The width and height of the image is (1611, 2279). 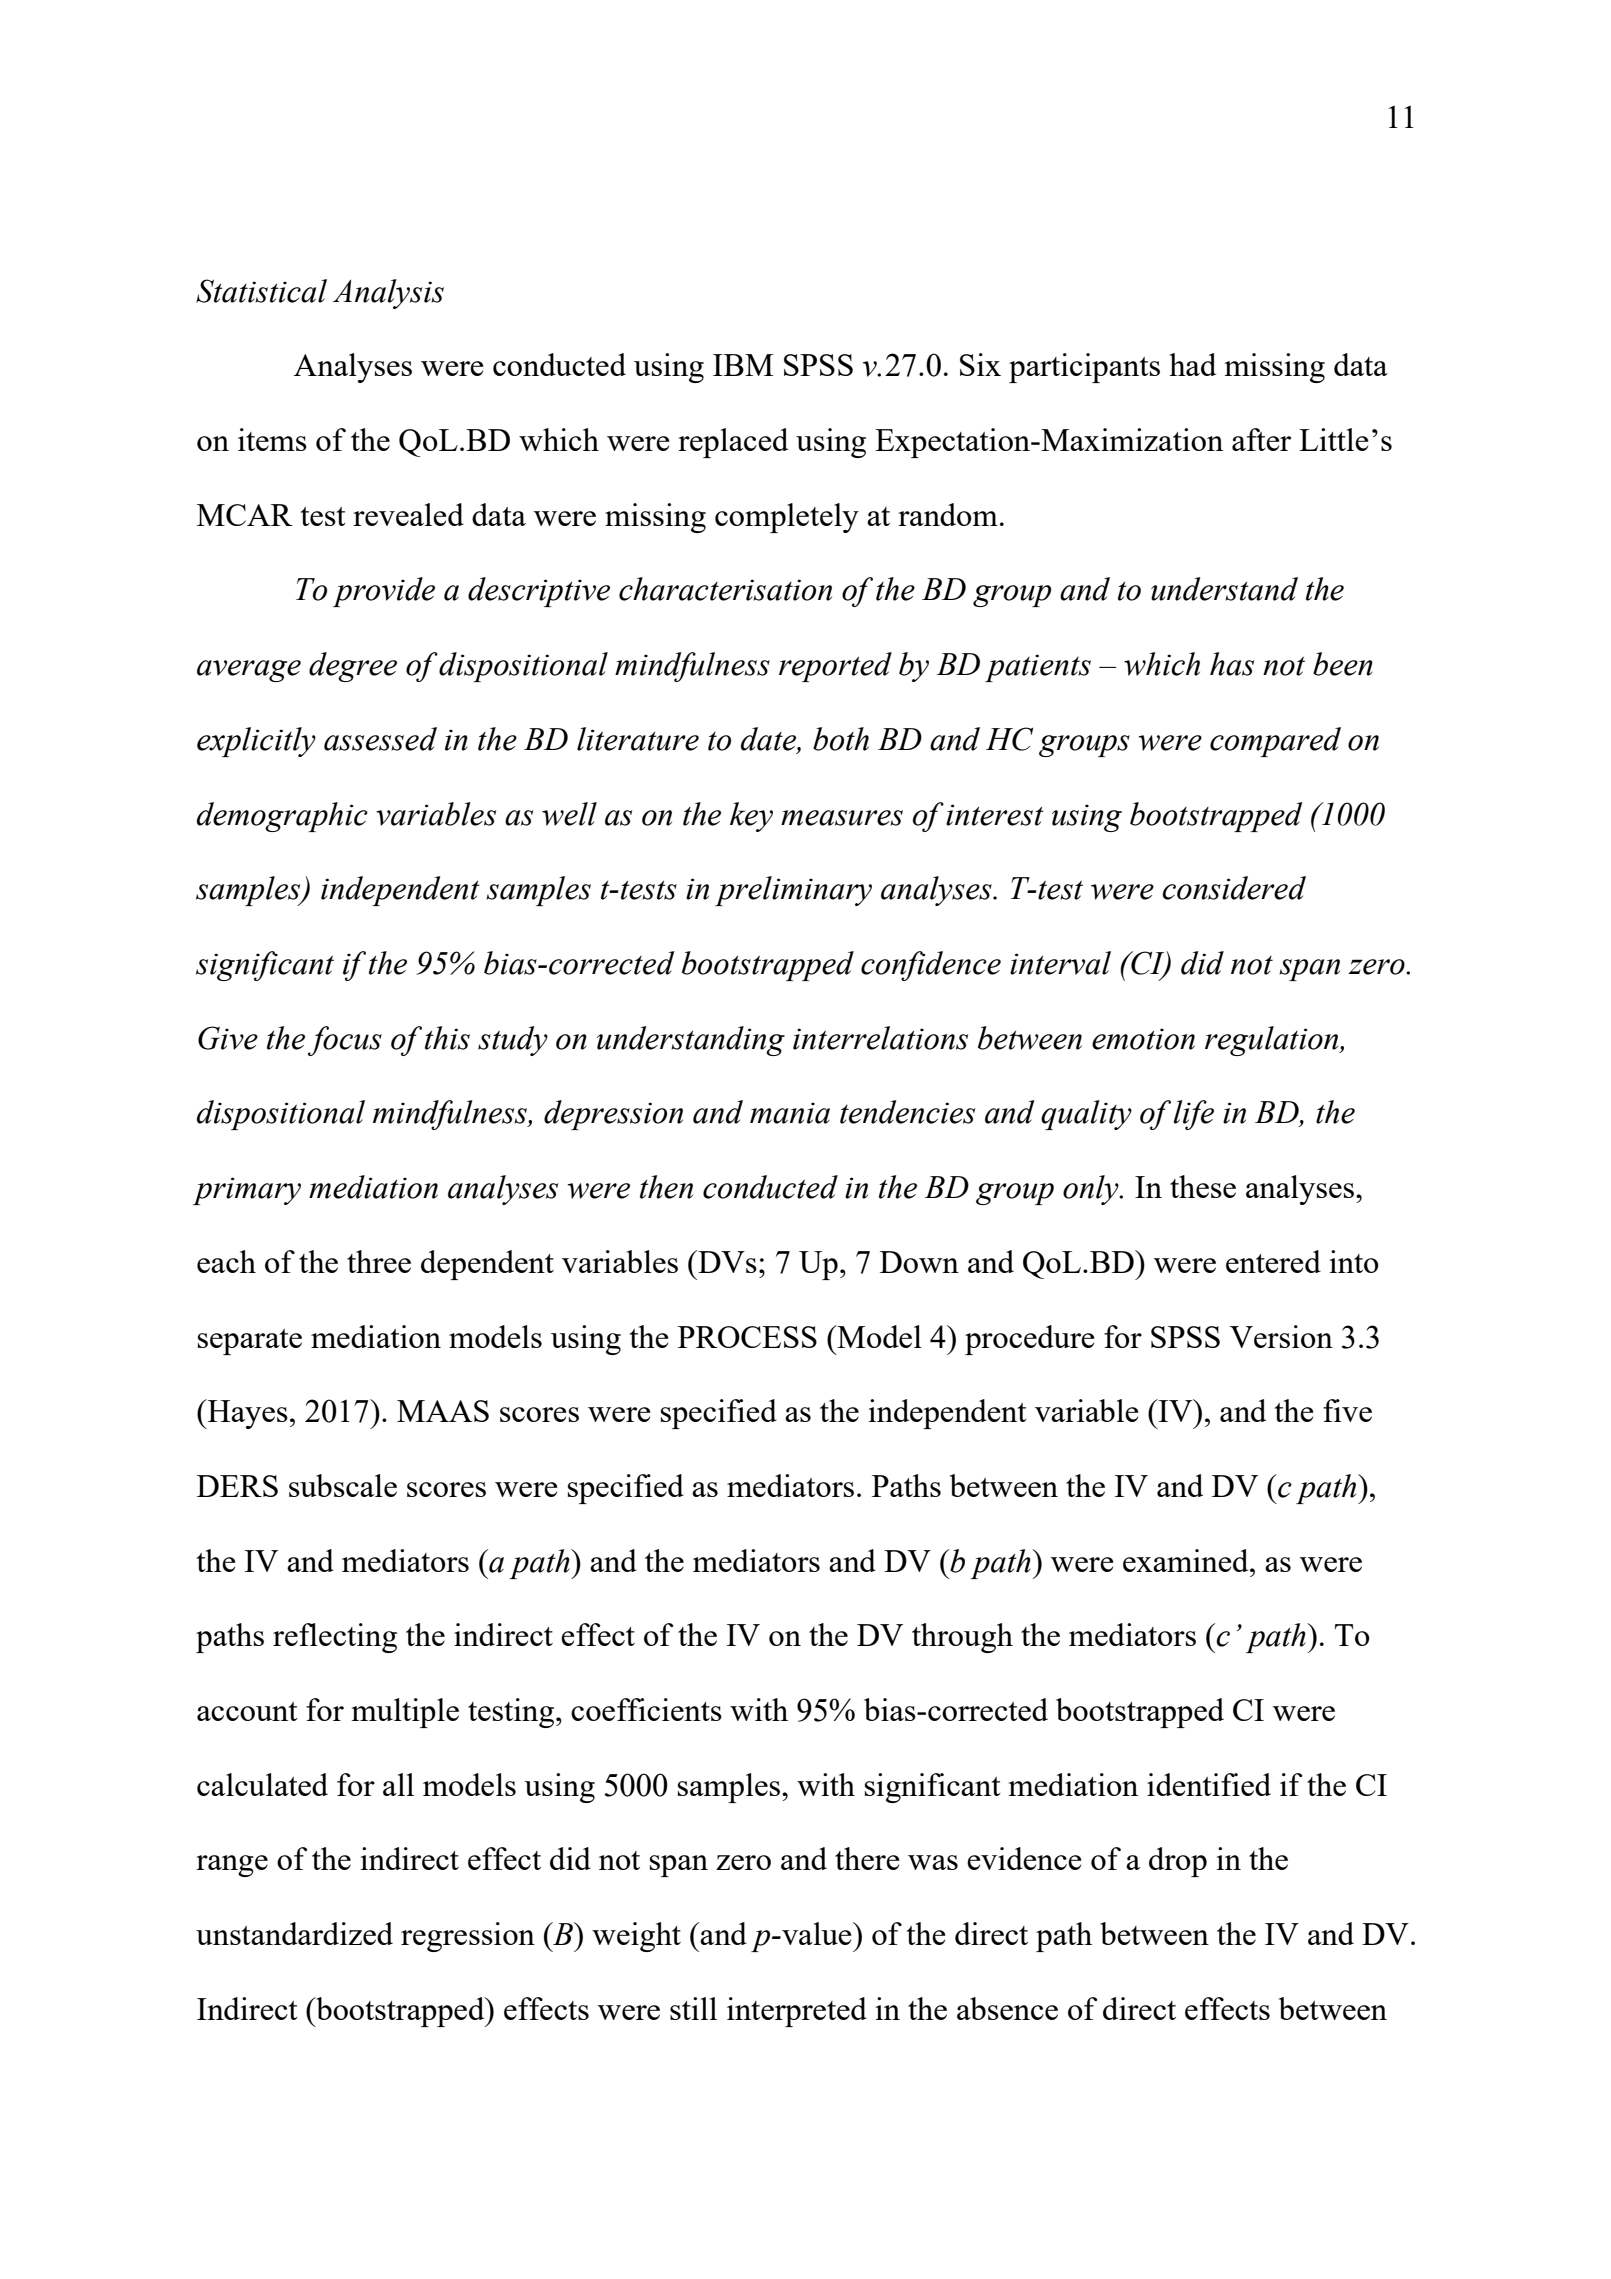 I want to click on these, so click(x=1203, y=1186).
